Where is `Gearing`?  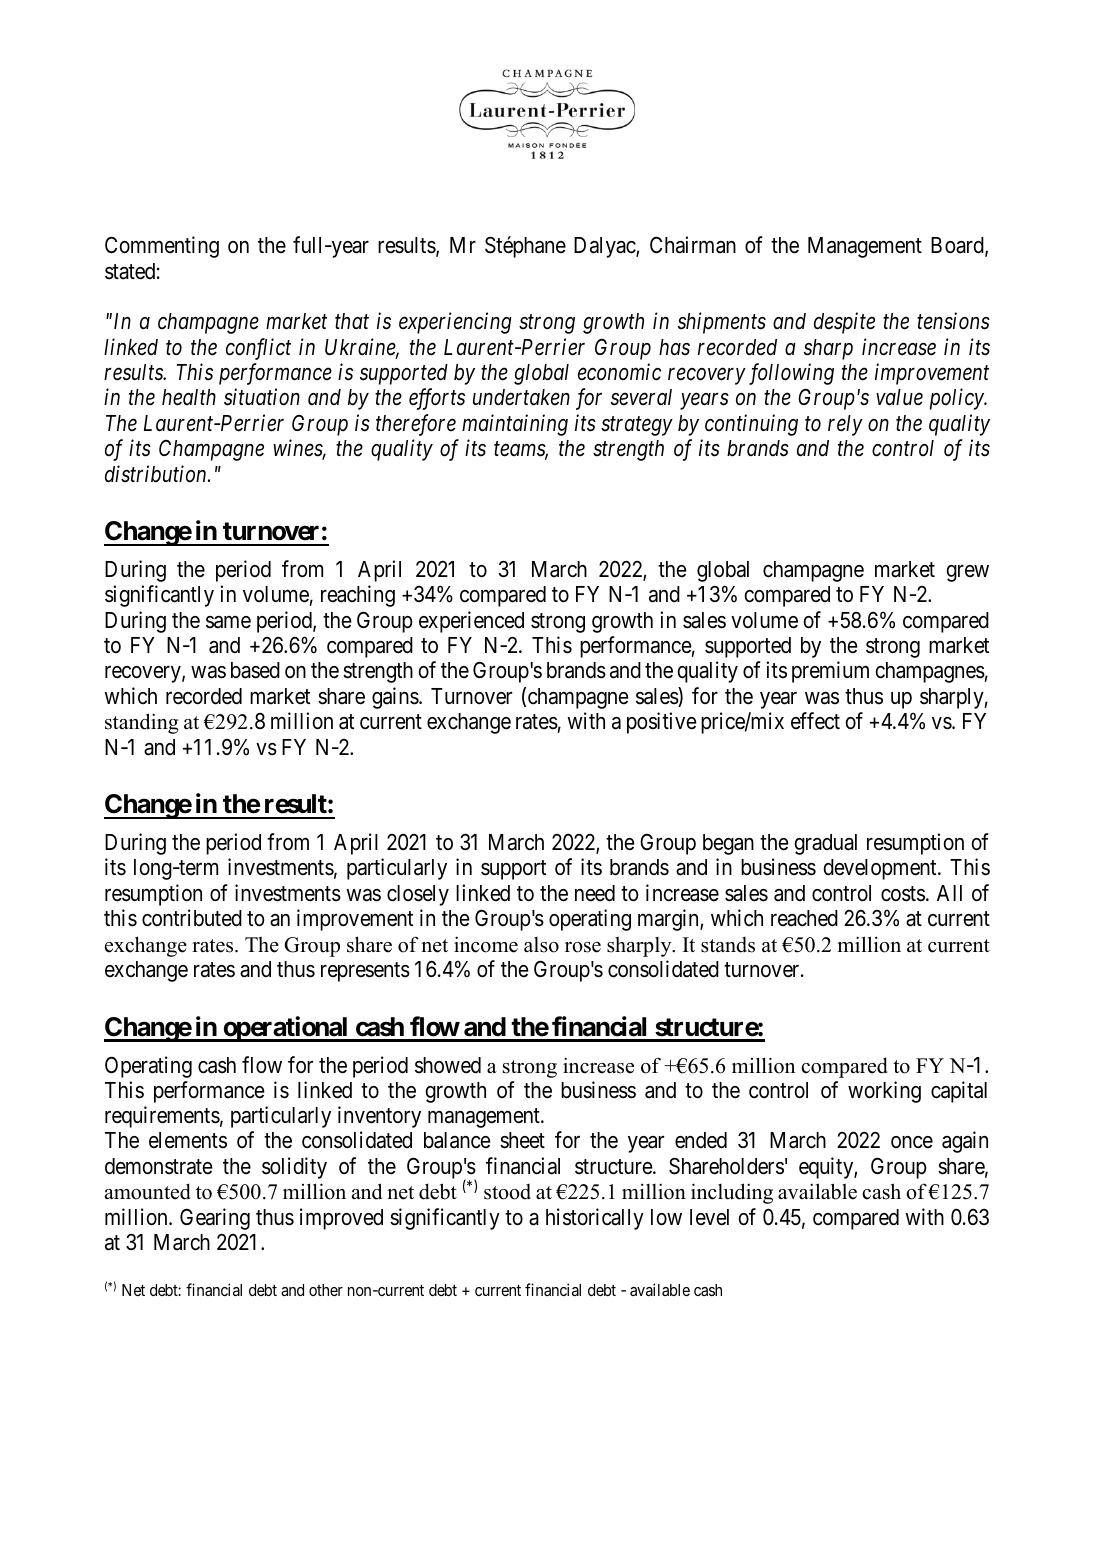 Gearing is located at coordinates (215, 1219).
